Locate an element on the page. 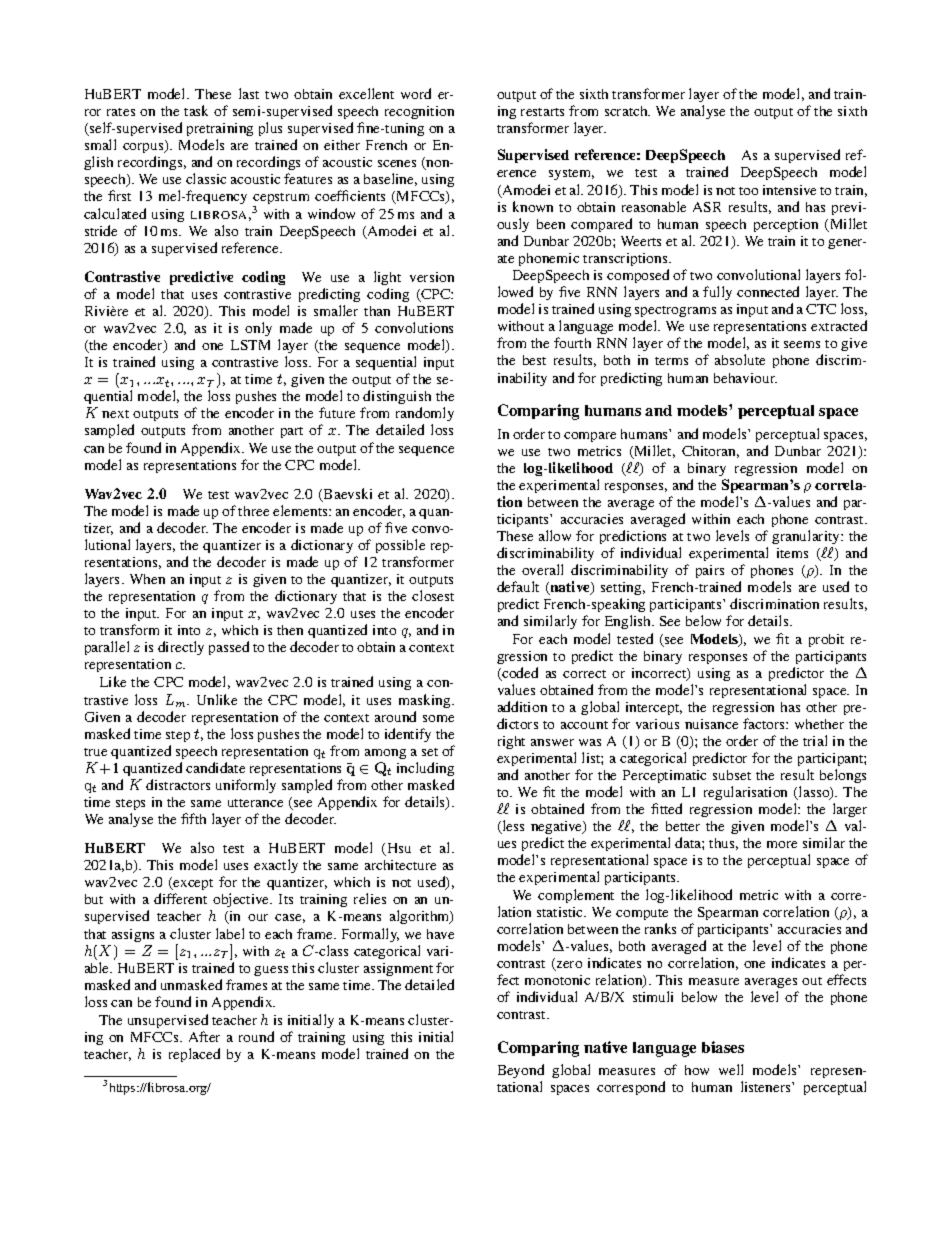 Image resolution: width=952 pixels, height=1233 pixels. replaced is located at coordinates (194, 1055).
